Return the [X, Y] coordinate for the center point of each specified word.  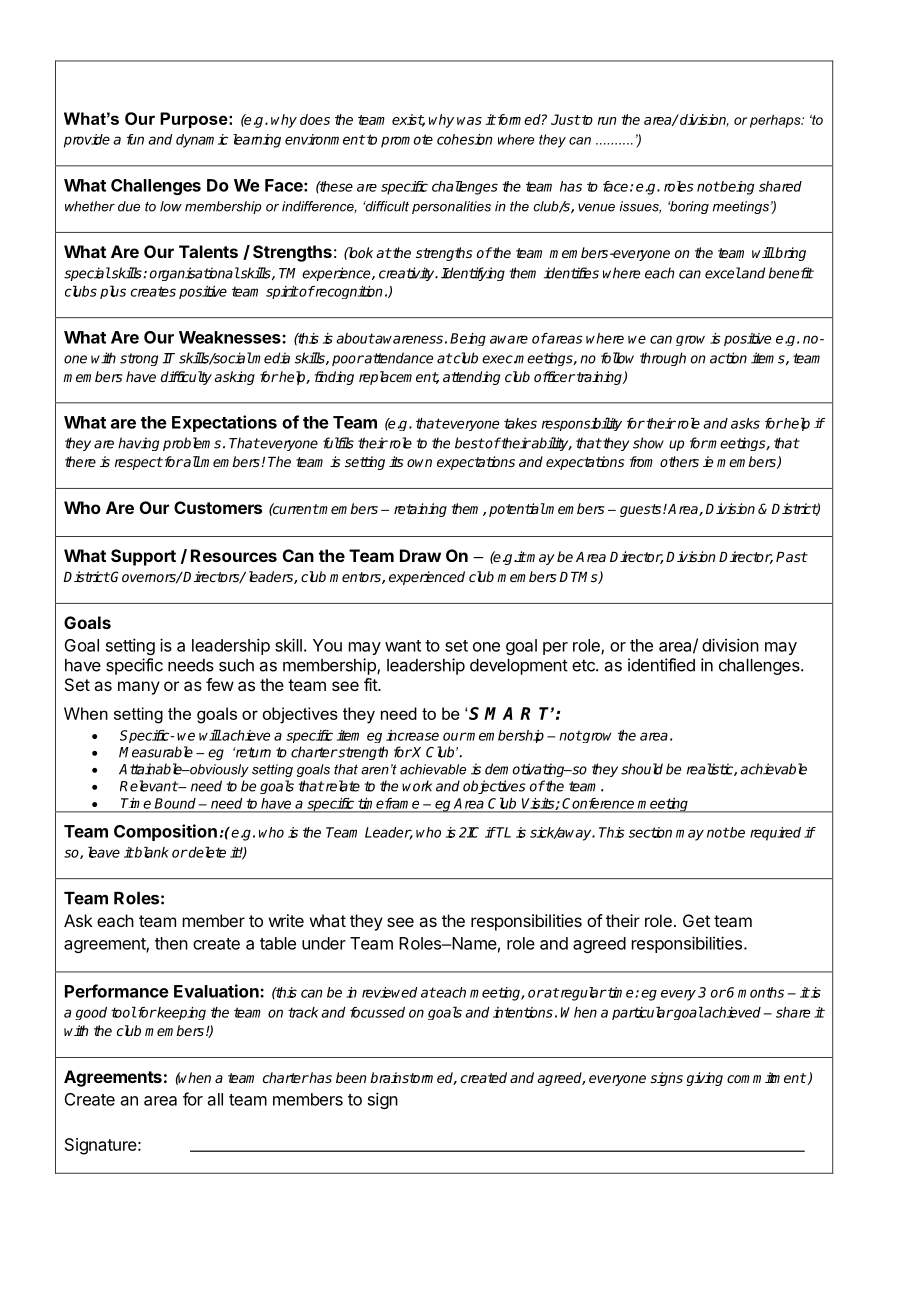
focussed [377, 1012]
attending [471, 378]
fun [135, 139]
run [607, 121]
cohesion [464, 139]
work [417, 786]
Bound [175, 803]
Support [143, 557]
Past [792, 557]
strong [139, 359]
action [728, 358]
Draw [420, 555]
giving [704, 1079]
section [650, 832]
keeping [181, 1013]
